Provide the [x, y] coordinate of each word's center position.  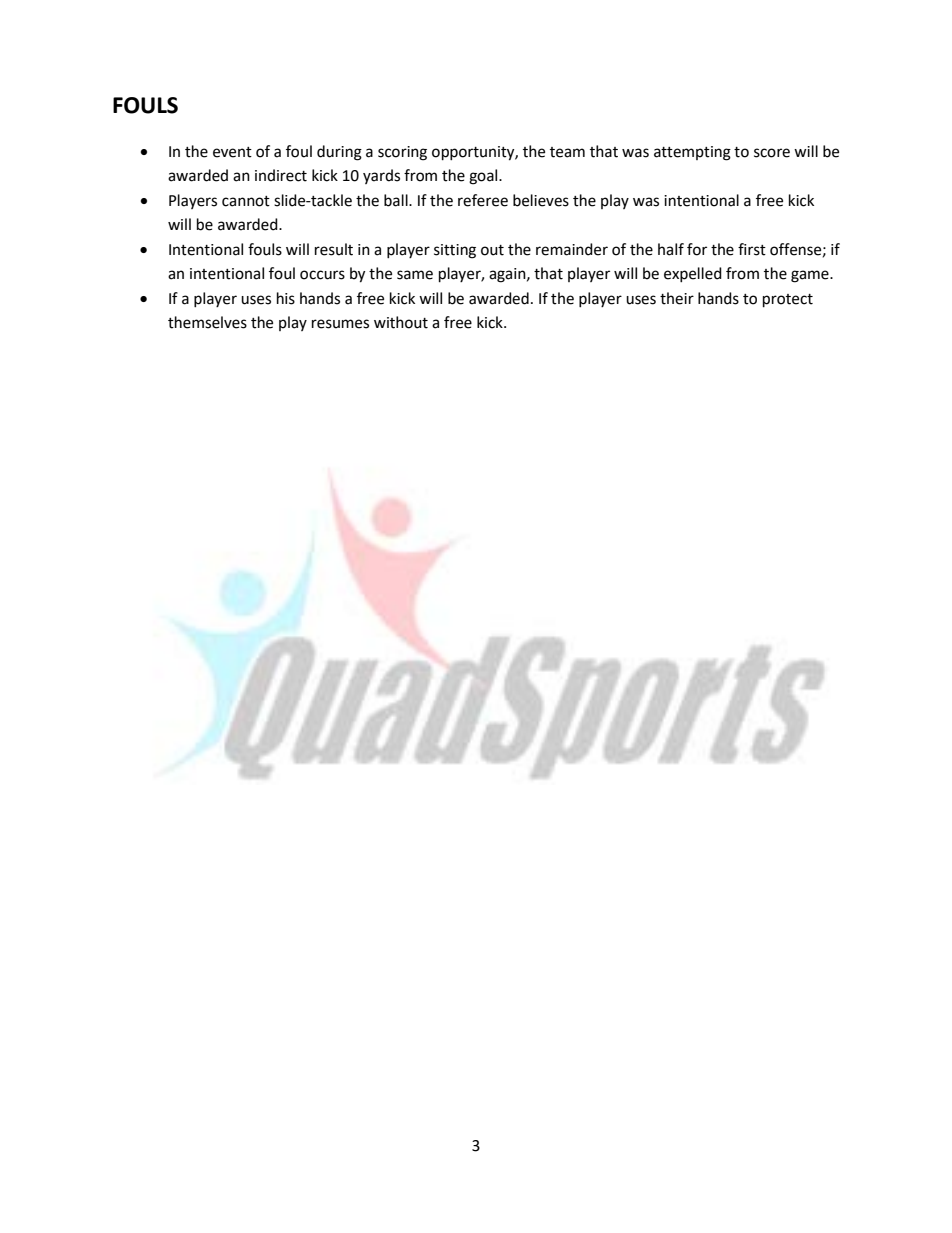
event [232, 152]
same [415, 275]
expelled [693, 274]
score [772, 153]
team [567, 152]
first [752, 249]
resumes [340, 324]
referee [483, 200]
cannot [246, 201]
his [286, 298]
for [697, 249]
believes [541, 200]
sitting [455, 251]
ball [397, 200]
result [334, 249]
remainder [572, 249]
